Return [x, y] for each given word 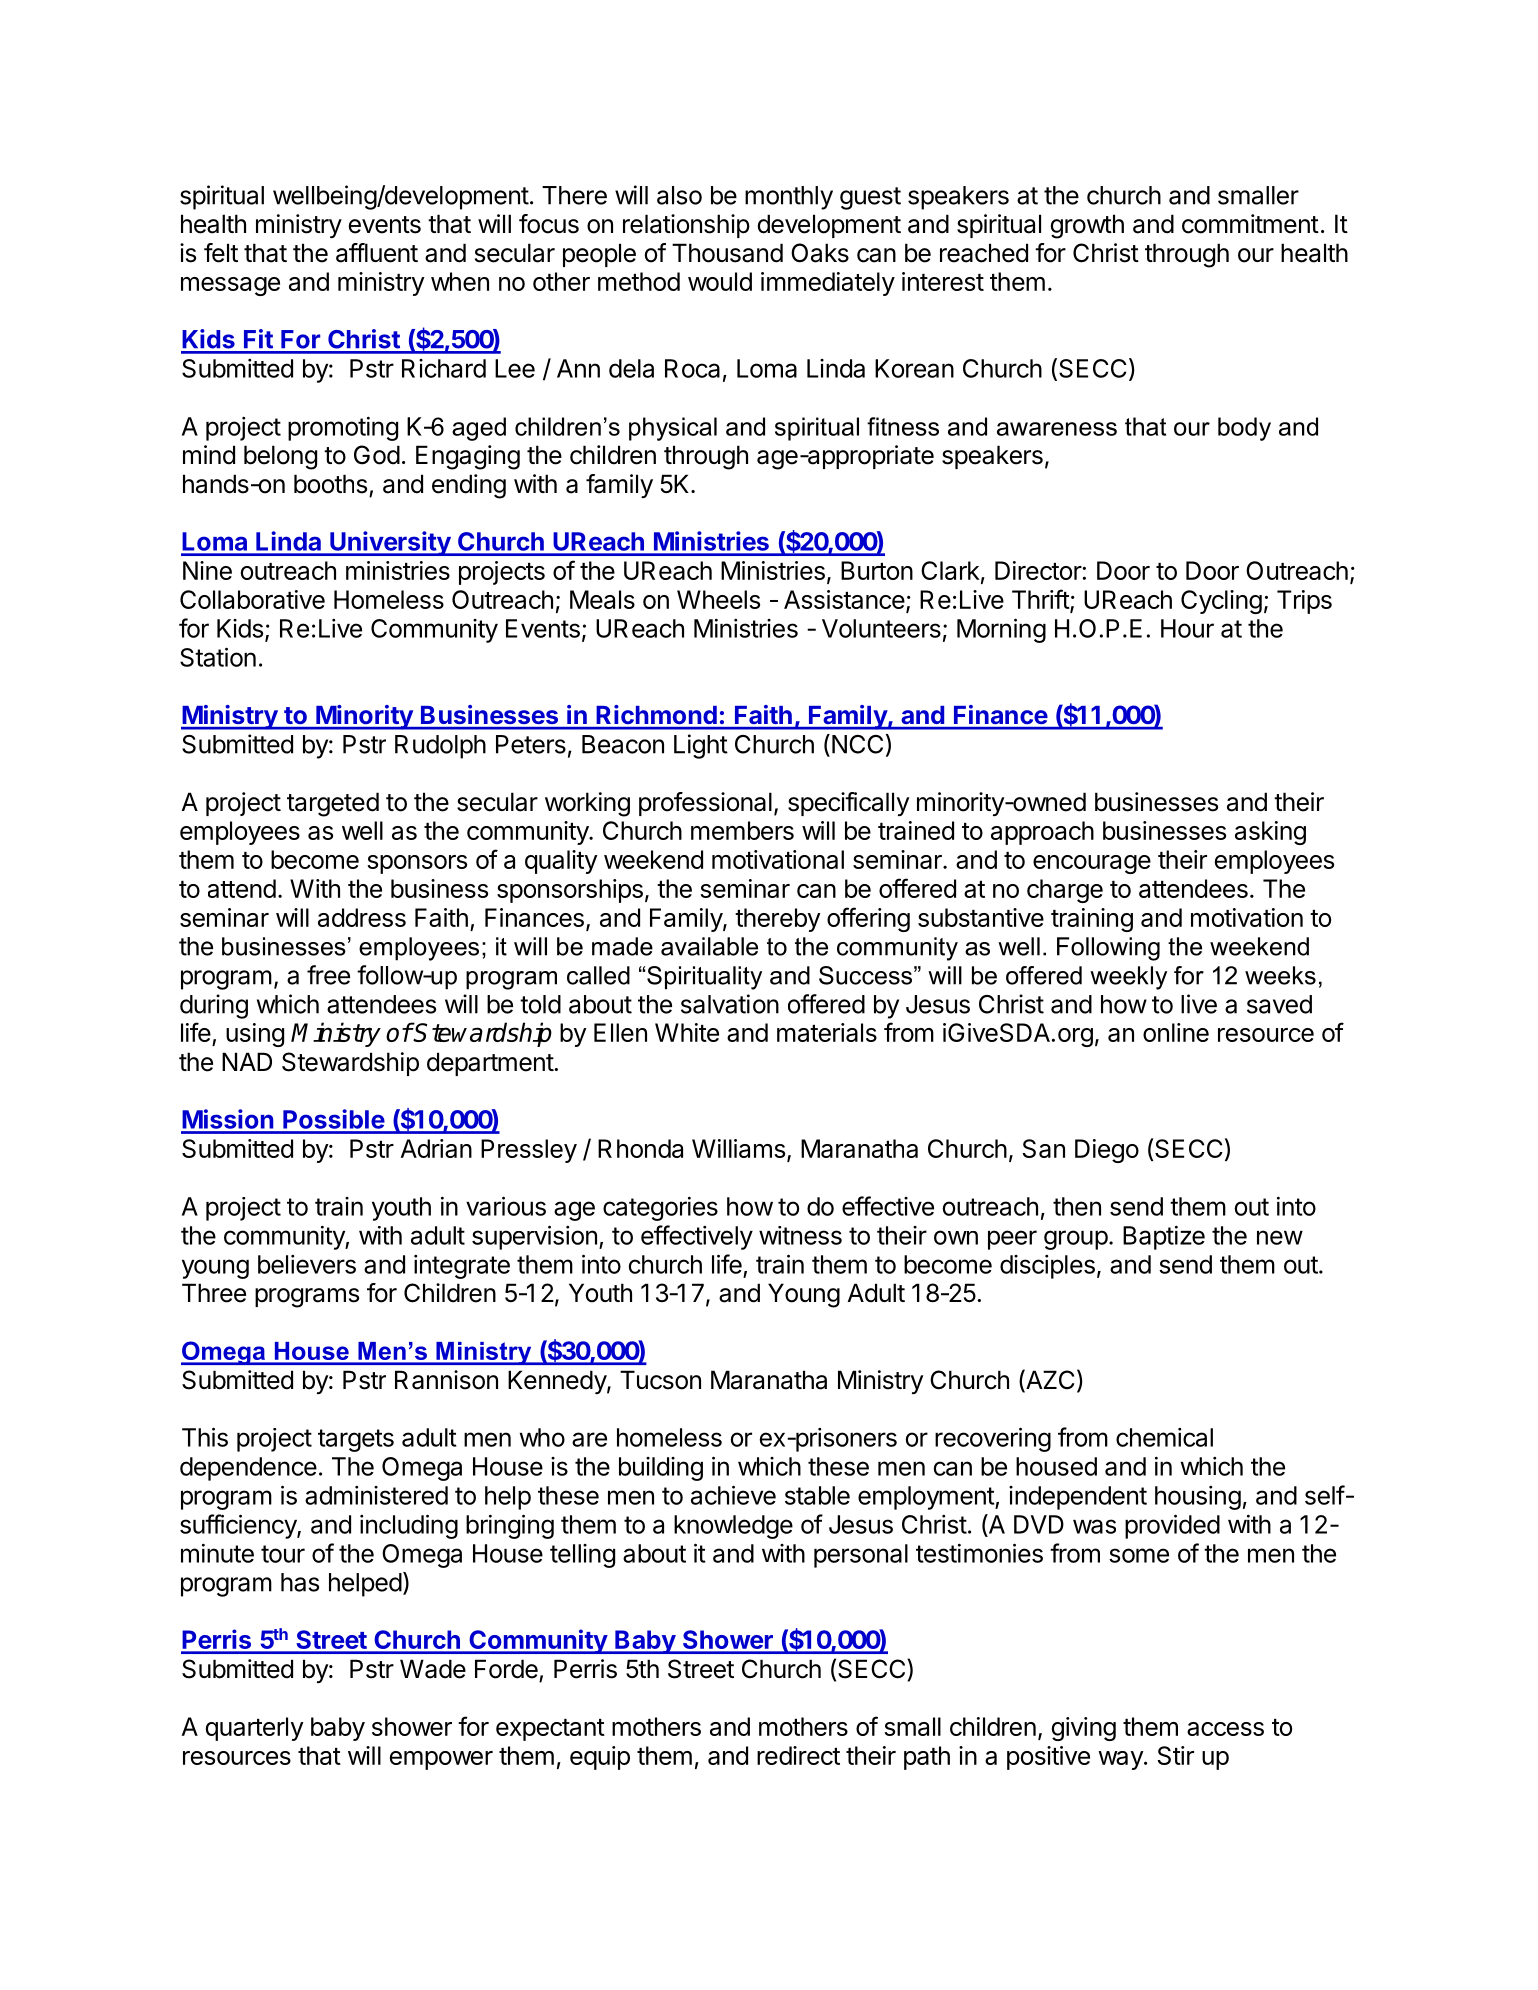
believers [307, 1264]
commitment [1250, 224]
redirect [798, 1755]
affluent [377, 253]
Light [701, 746]
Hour [1187, 628]
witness [800, 1235]
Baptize [1164, 1237]
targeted [333, 804]
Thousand [727, 253]
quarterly [255, 1729]
